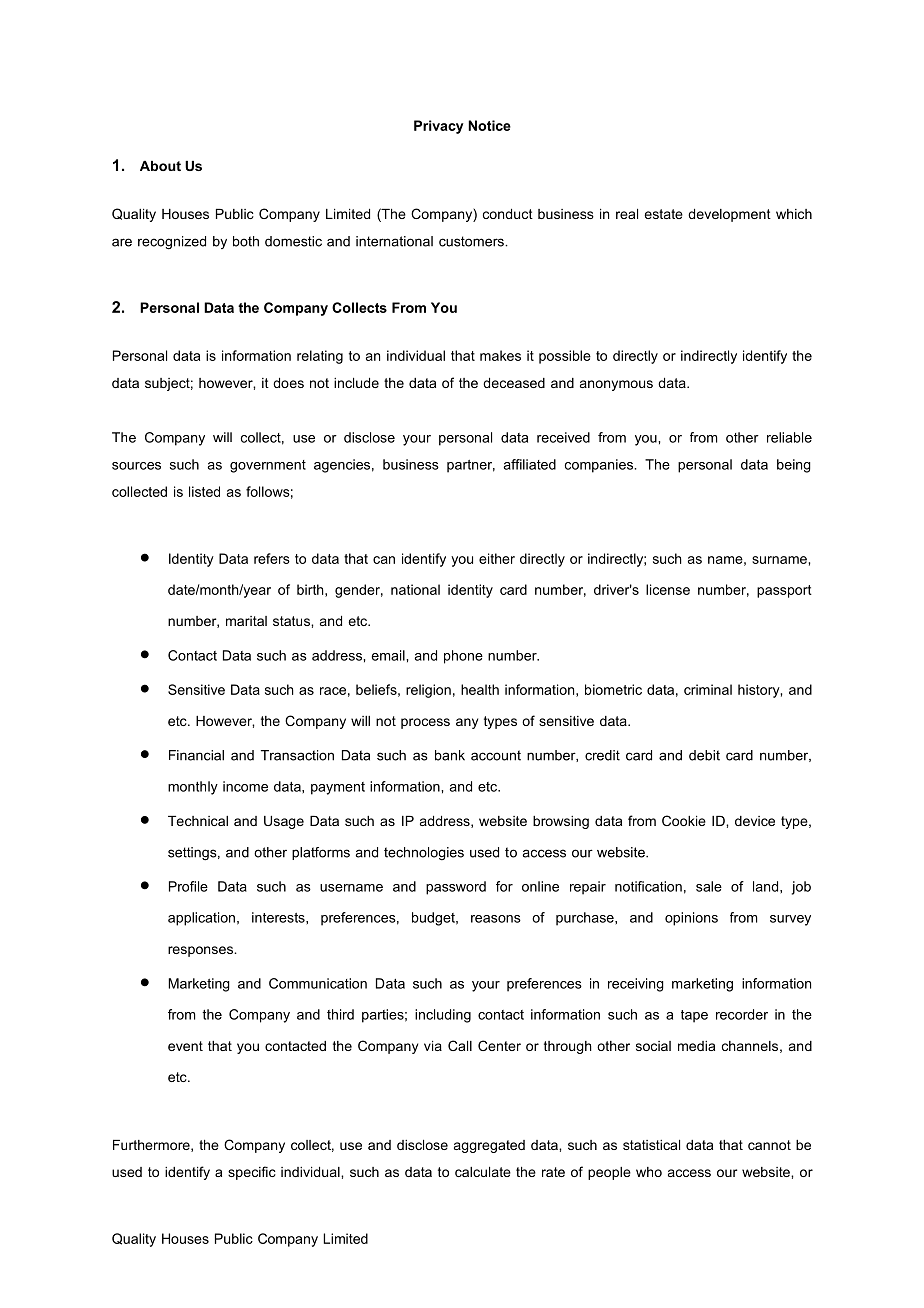 Image resolution: width=924 pixels, height=1308 pixels. Describe the element at coordinates (188, 886) in the document. I see `Profile` at that location.
